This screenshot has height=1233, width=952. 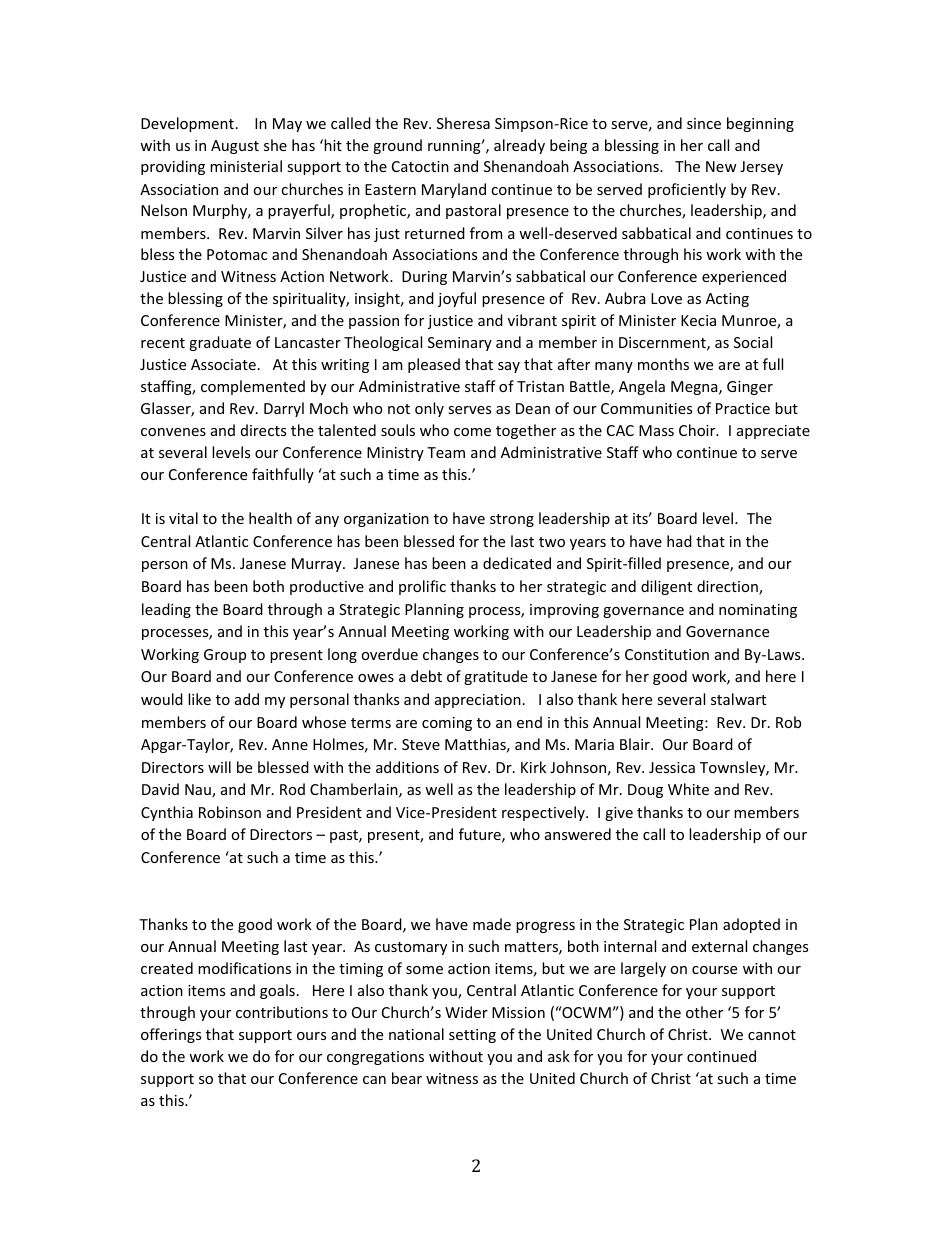 I want to click on prolific, so click(x=422, y=587).
